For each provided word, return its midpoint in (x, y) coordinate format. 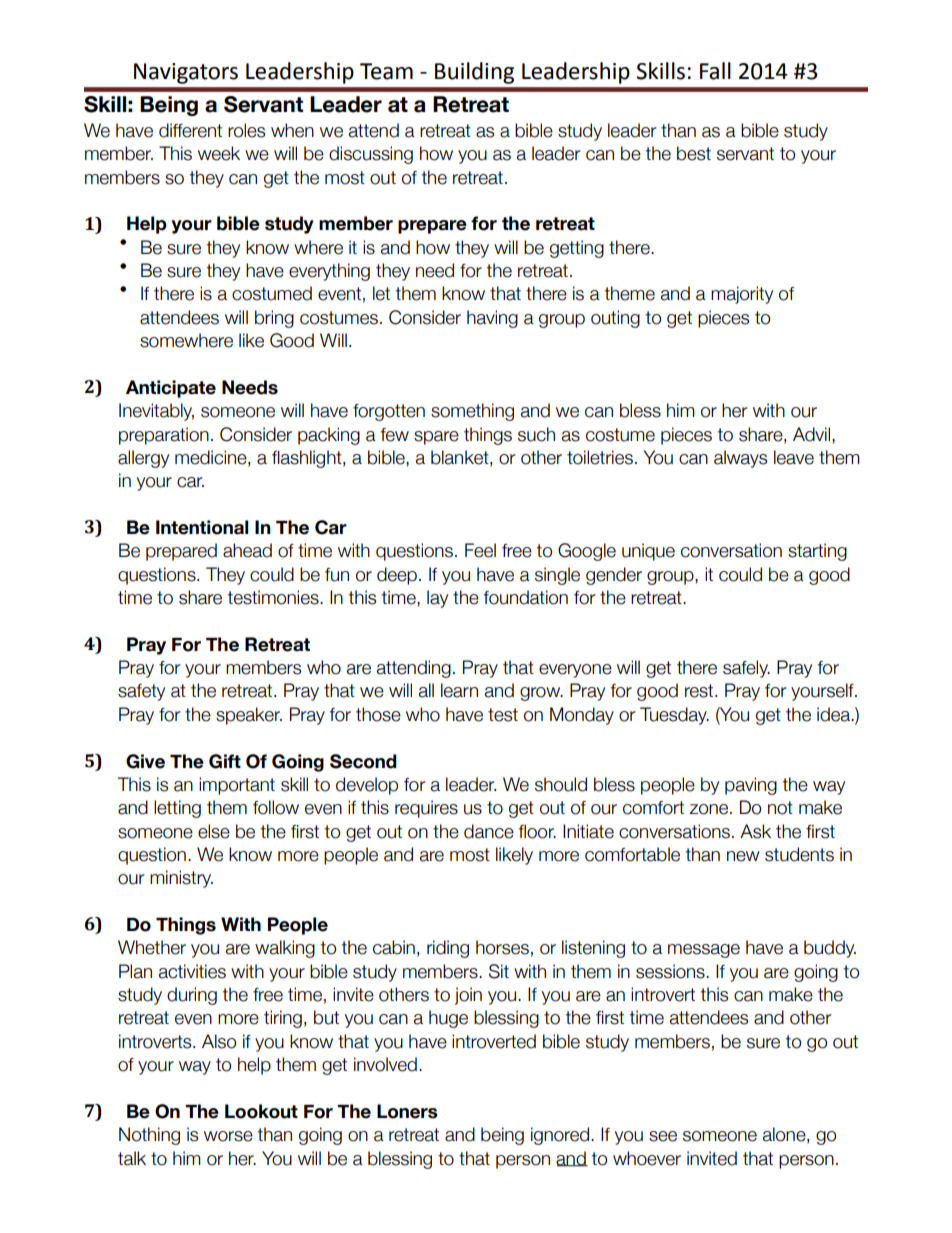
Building (474, 73)
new (743, 856)
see (663, 1136)
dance (489, 831)
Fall (715, 71)
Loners (407, 1111)
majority (742, 295)
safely (746, 669)
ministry (181, 879)
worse (228, 1136)
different (190, 130)
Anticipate (171, 389)
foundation (525, 597)
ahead (247, 550)
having (492, 319)
